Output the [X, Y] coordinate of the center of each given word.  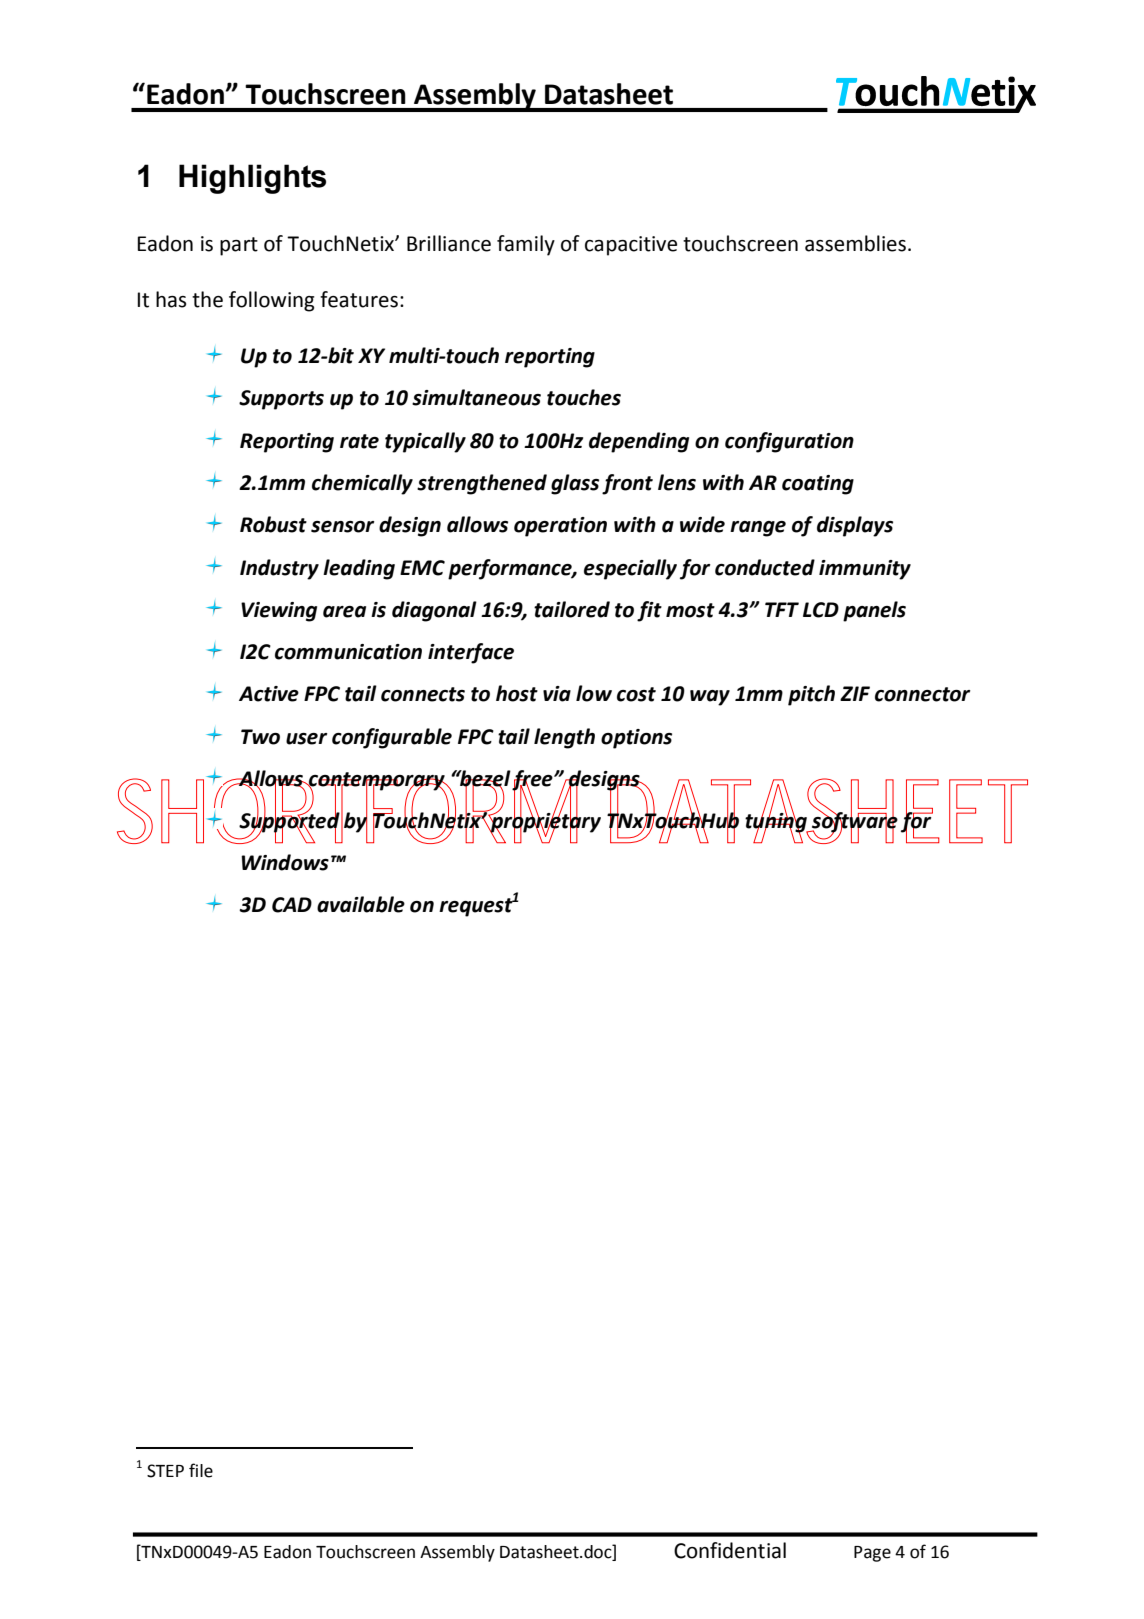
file [201, 1470]
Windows [285, 862]
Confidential [730, 1550]
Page [872, 1554]
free [533, 781]
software [854, 822]
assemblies [855, 243]
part [239, 246]
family [526, 245]
